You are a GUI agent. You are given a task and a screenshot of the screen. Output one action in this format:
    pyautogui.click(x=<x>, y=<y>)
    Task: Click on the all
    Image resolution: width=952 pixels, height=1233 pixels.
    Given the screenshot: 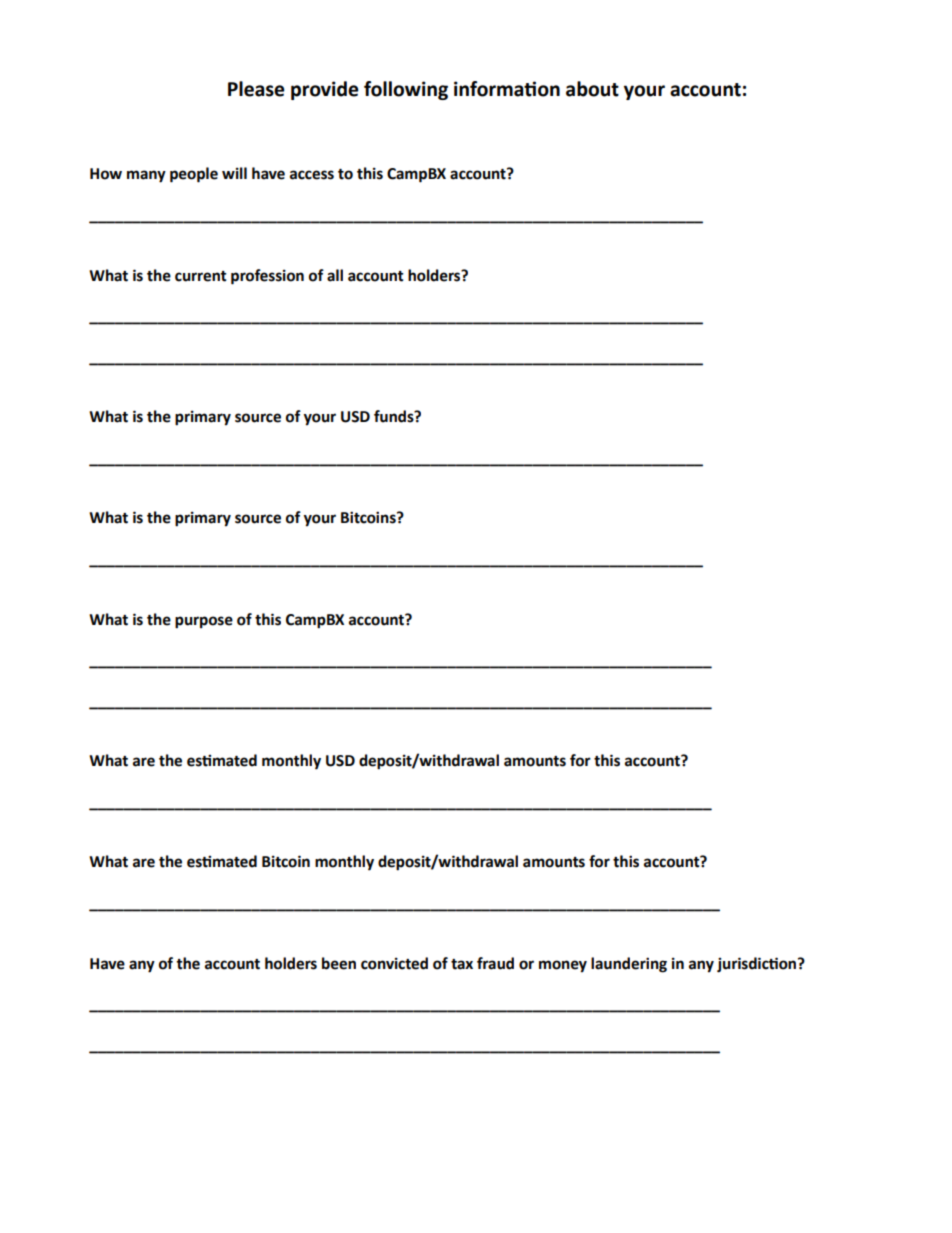 What is the action you would take?
    pyautogui.click(x=335, y=275)
